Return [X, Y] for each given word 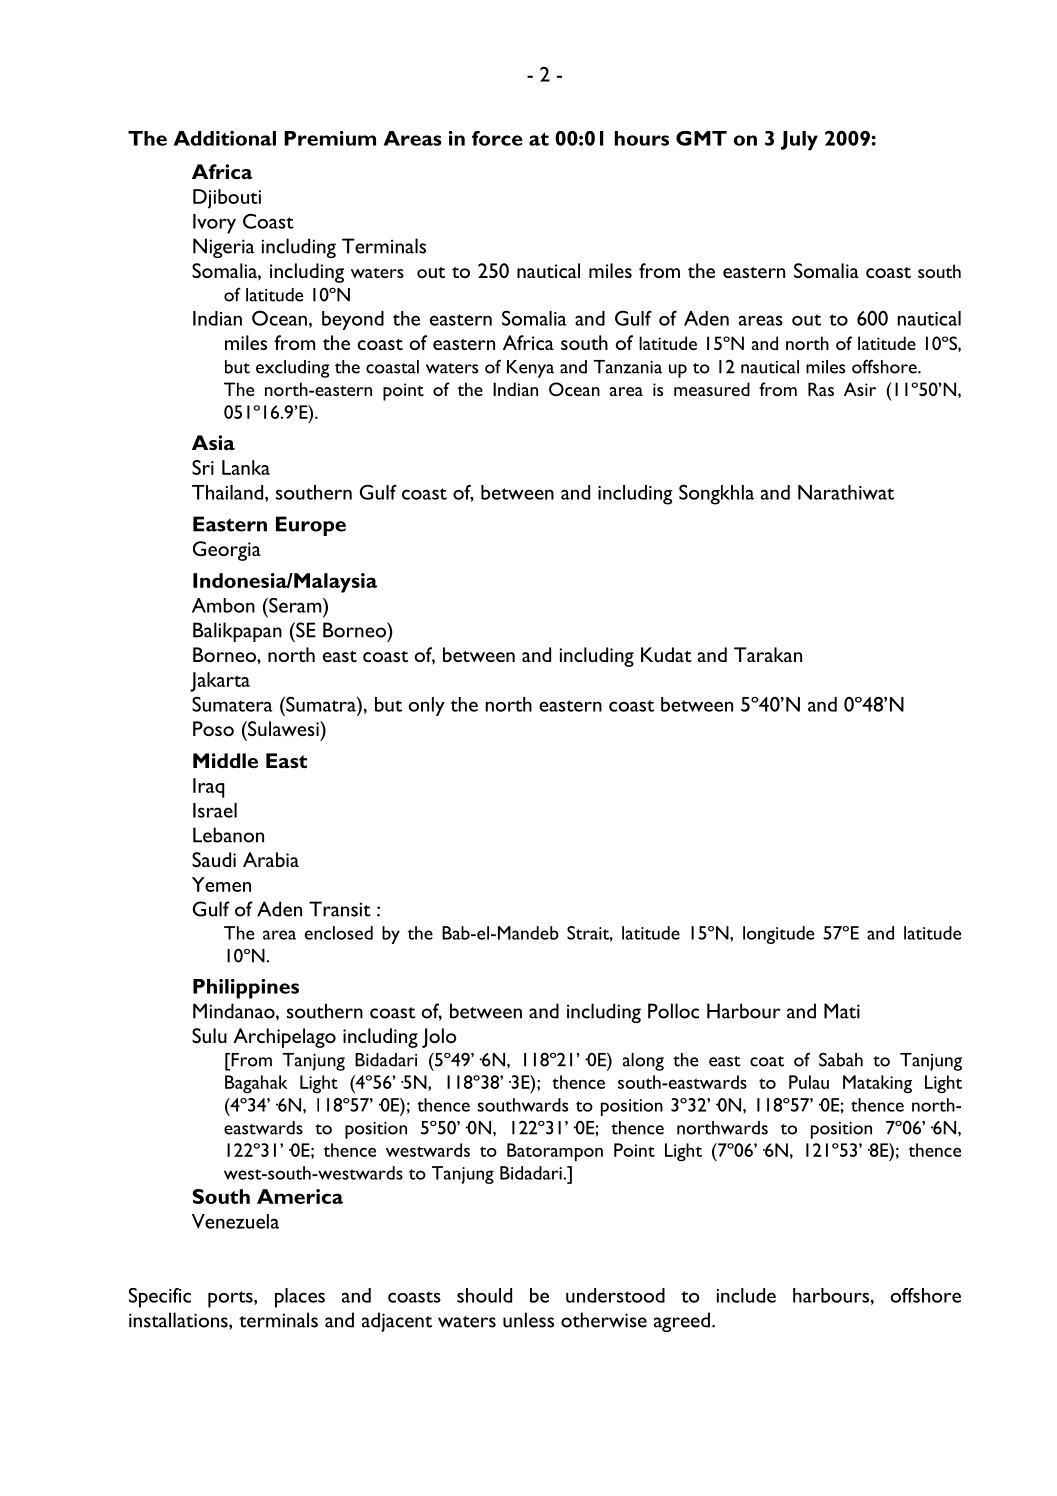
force [497, 138]
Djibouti [227, 199]
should [484, 1295]
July [799, 141]
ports [231, 1299]
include [746, 1295]
